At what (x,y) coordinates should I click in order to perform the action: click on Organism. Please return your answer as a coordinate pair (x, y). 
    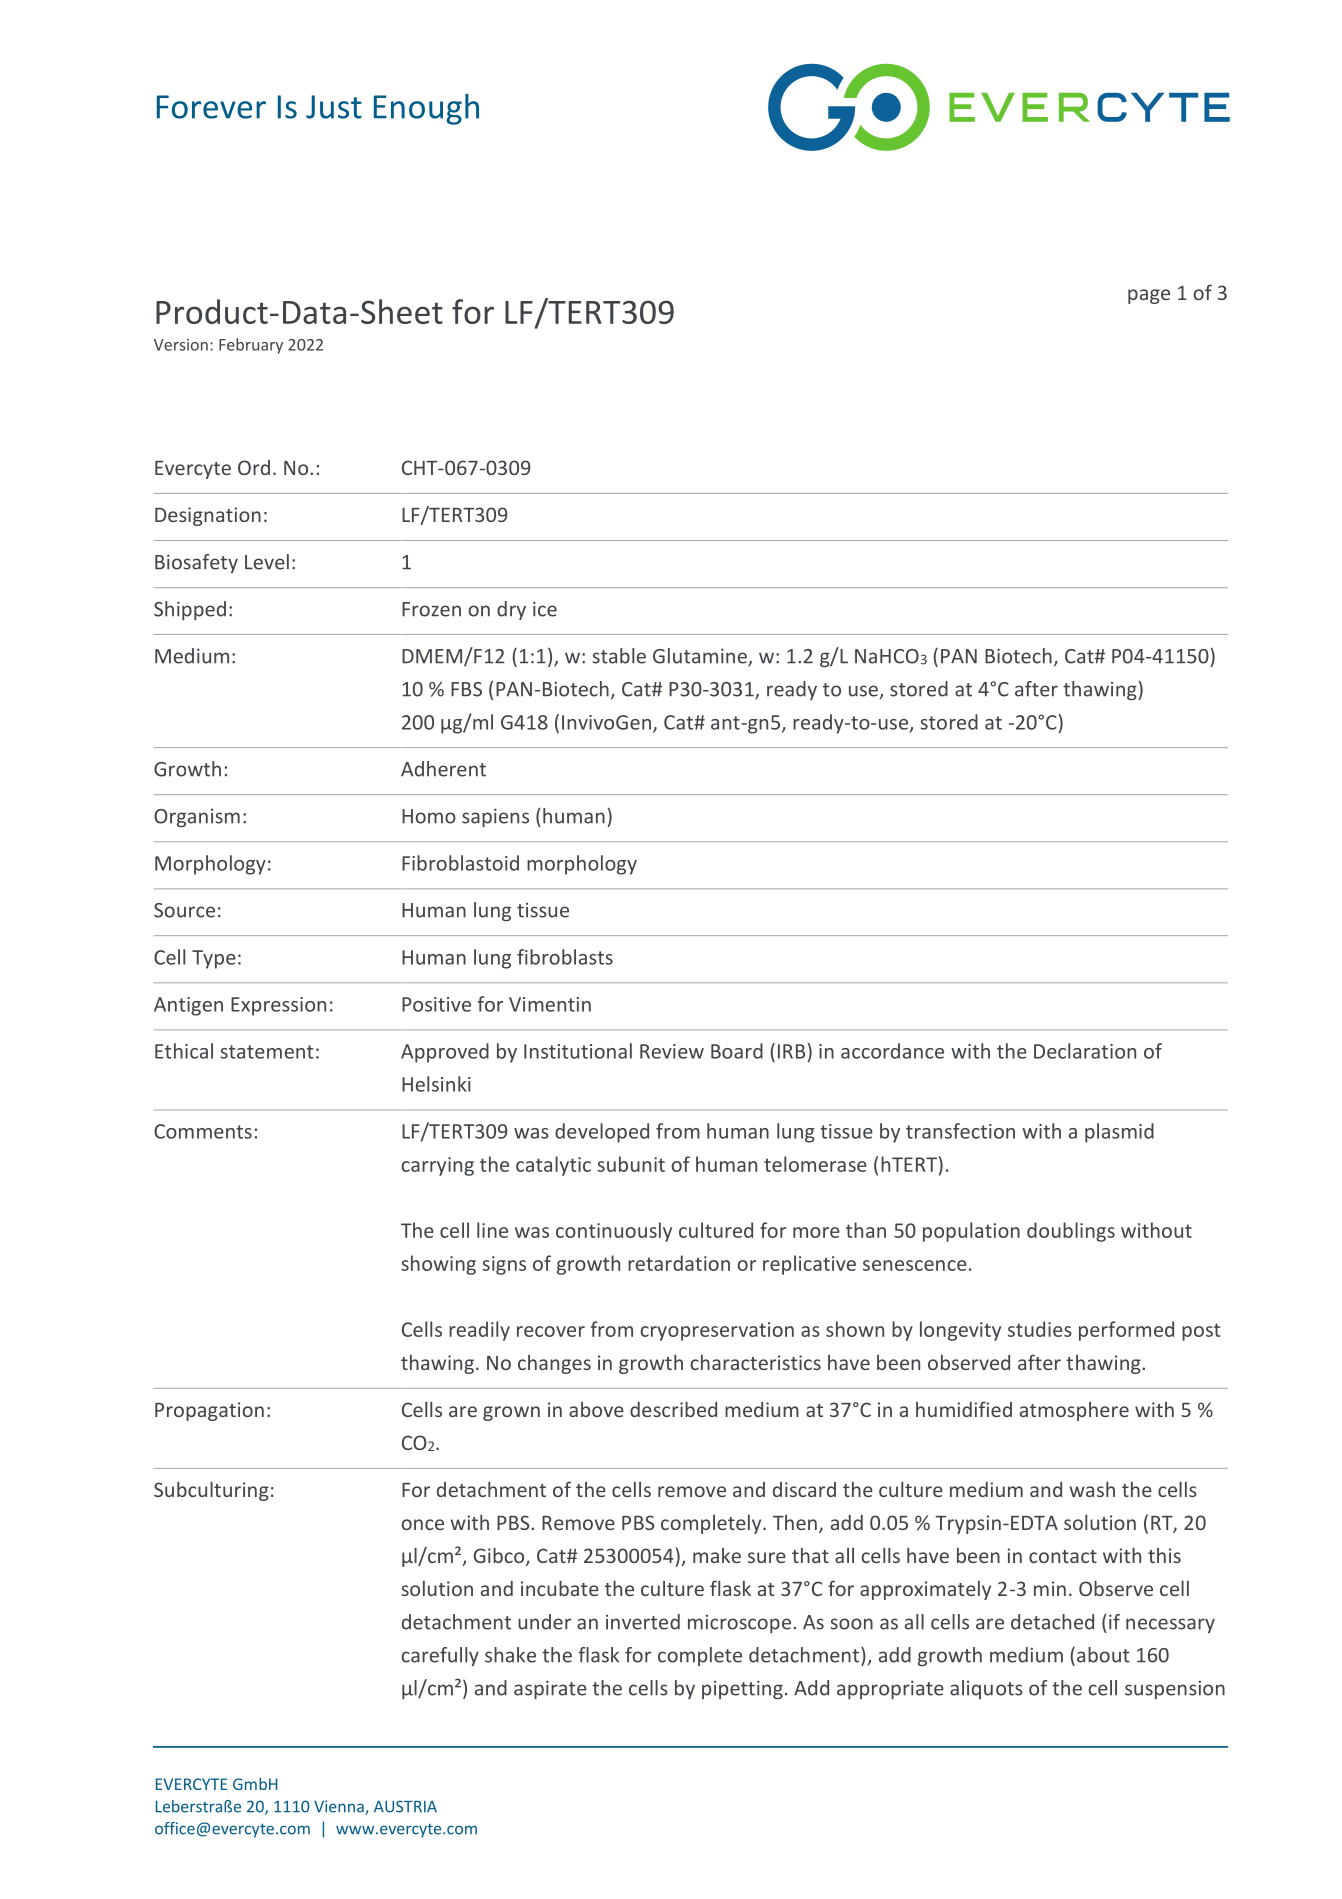
    Looking at the image, I should click on (197, 818).
